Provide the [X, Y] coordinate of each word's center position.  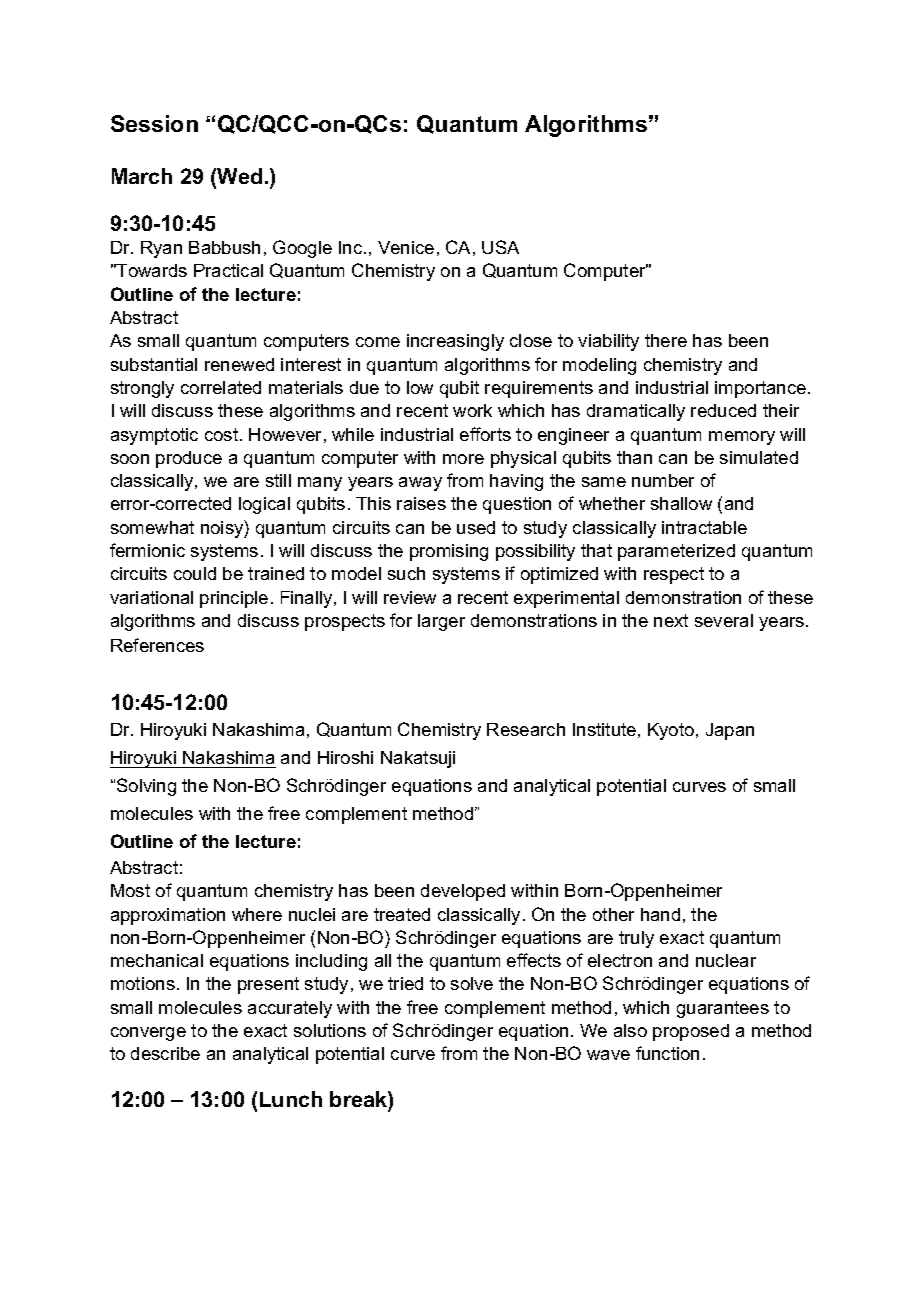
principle [234, 599]
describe [165, 1053]
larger [441, 622]
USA [500, 247]
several [724, 620]
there [666, 340]
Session [154, 123]
